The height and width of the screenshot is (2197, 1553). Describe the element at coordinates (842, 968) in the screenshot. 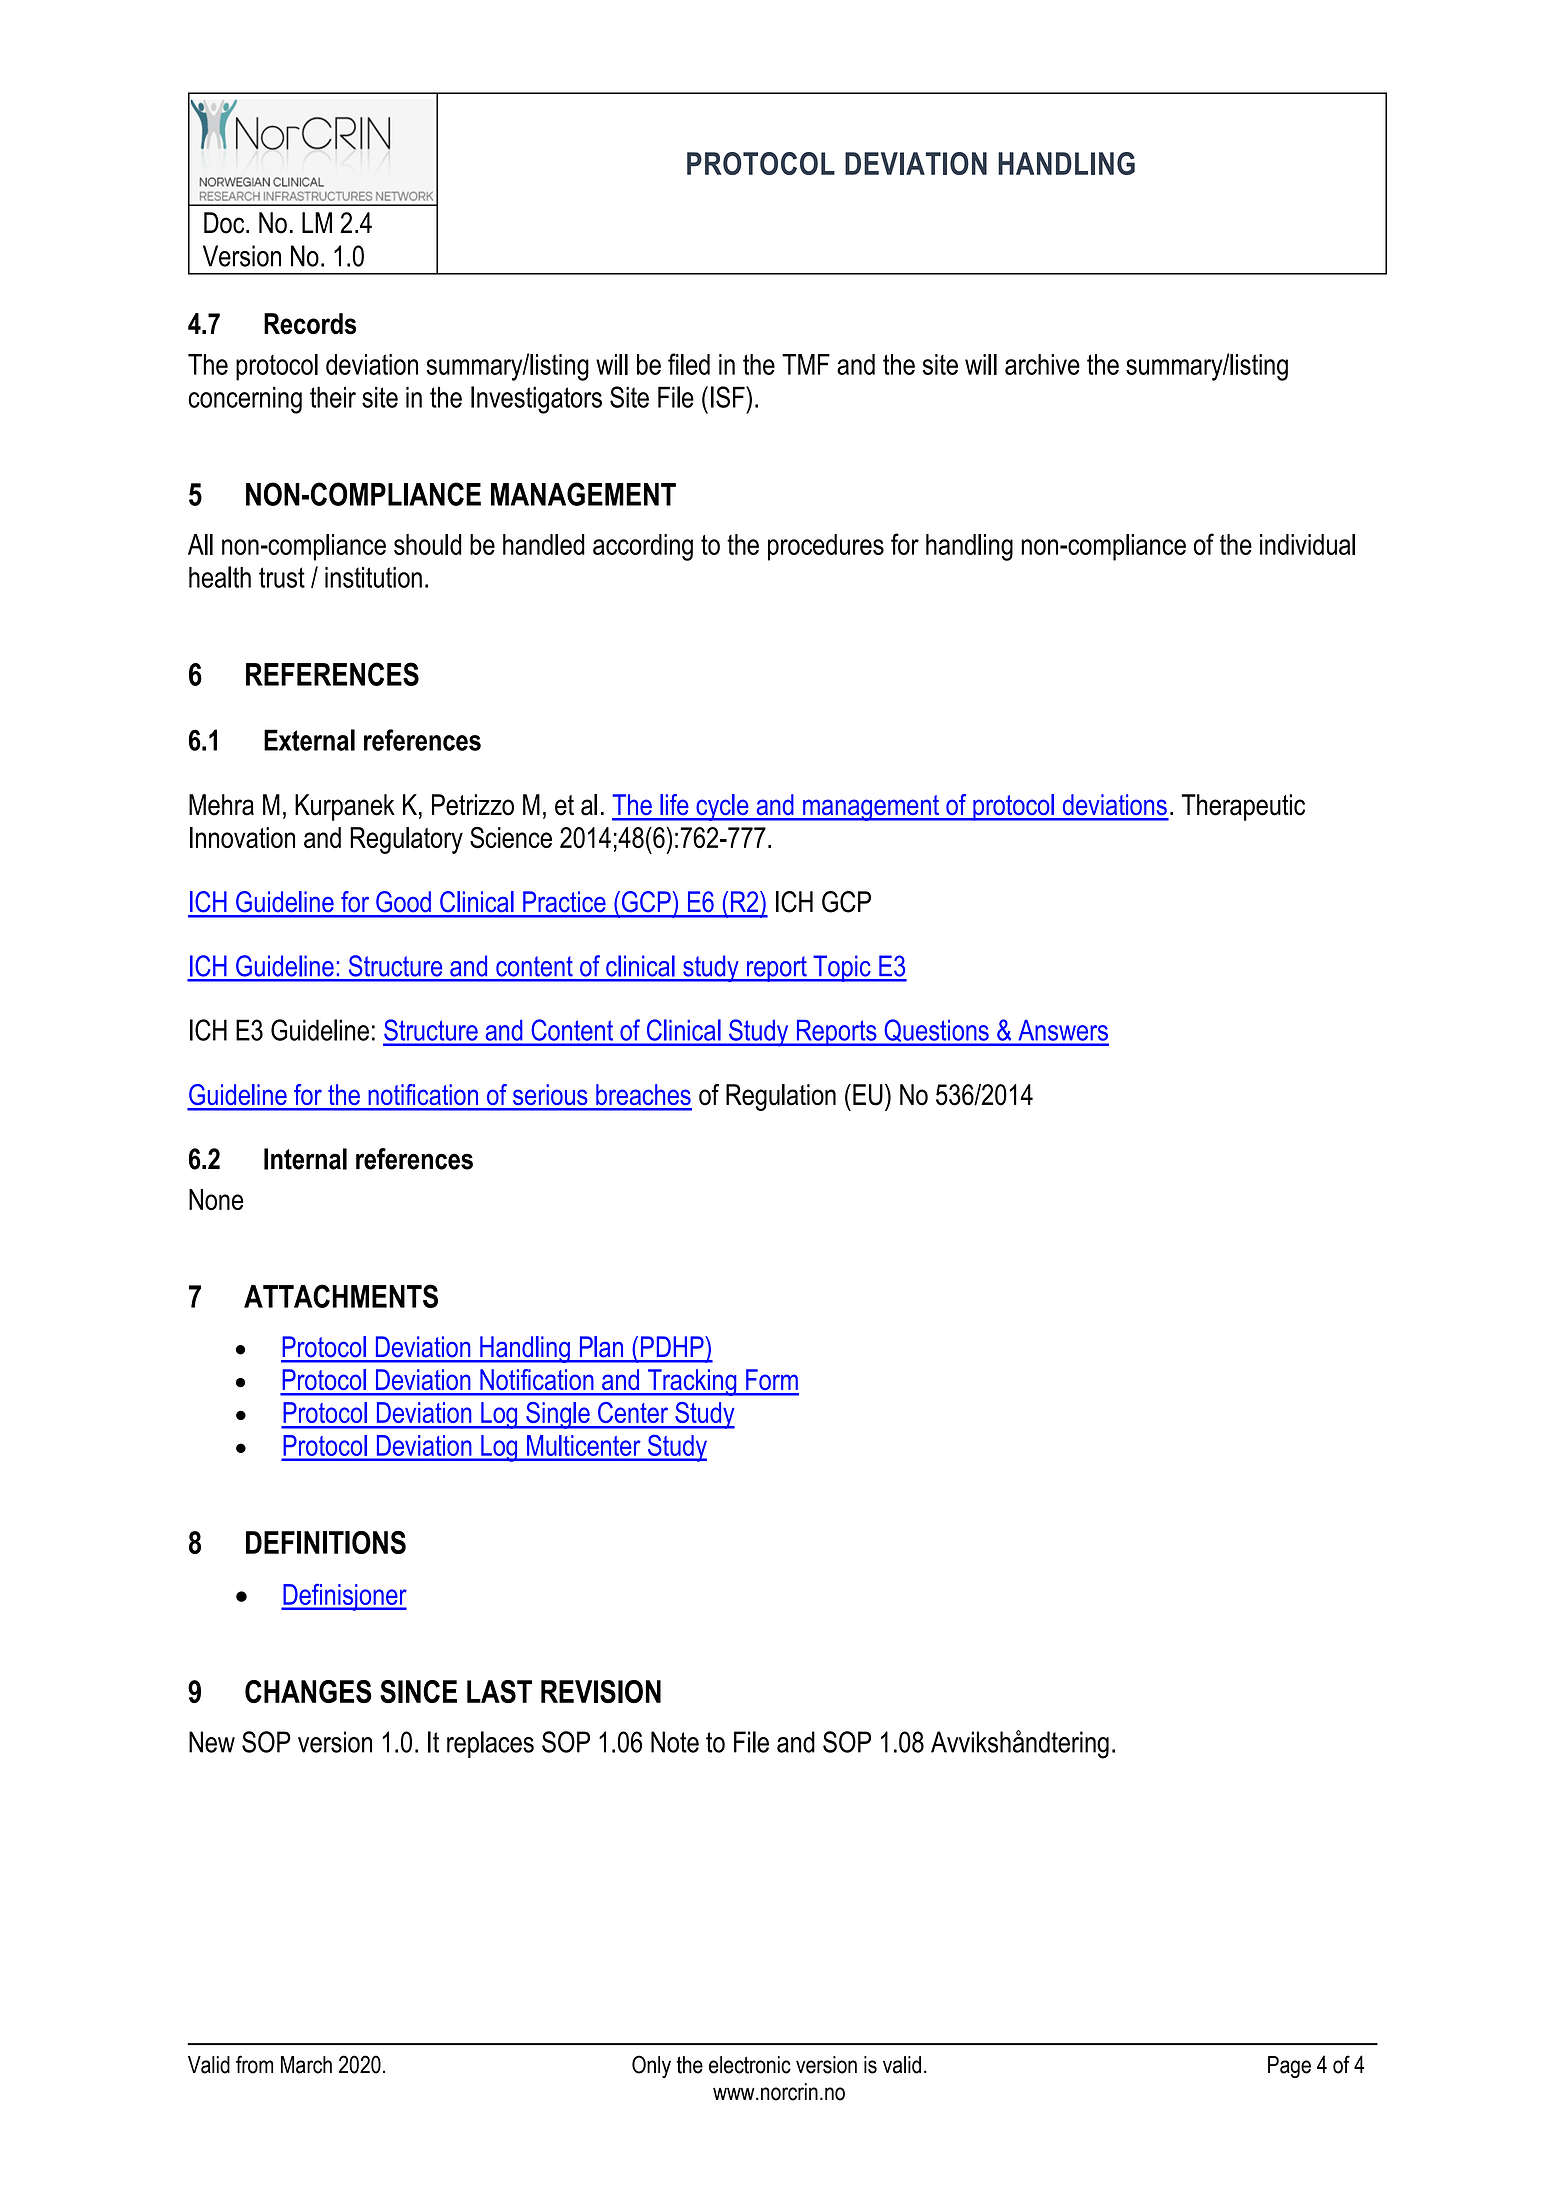

I see `Topic` at that location.
